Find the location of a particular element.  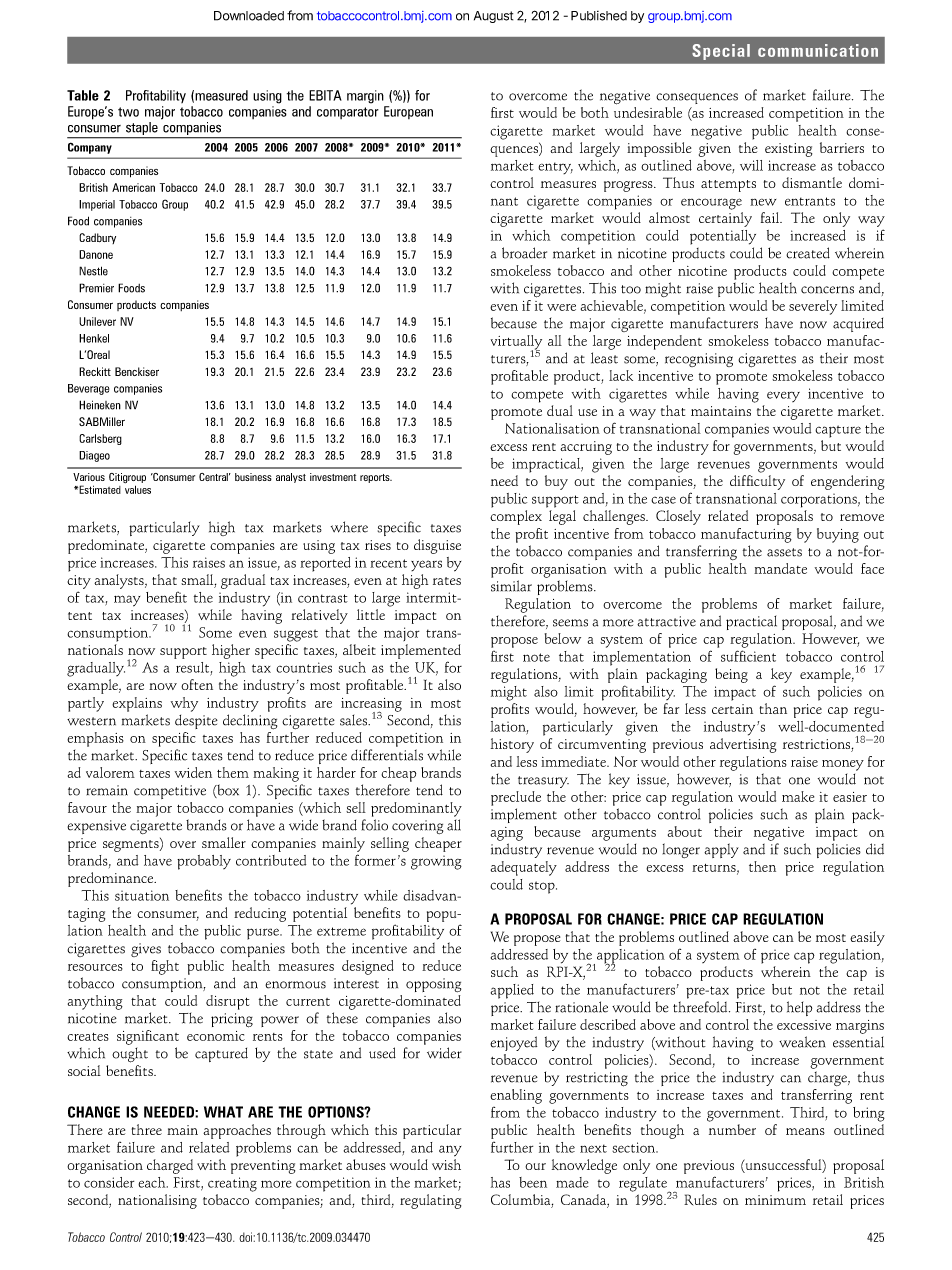

each is located at coordinates (153, 1182).
